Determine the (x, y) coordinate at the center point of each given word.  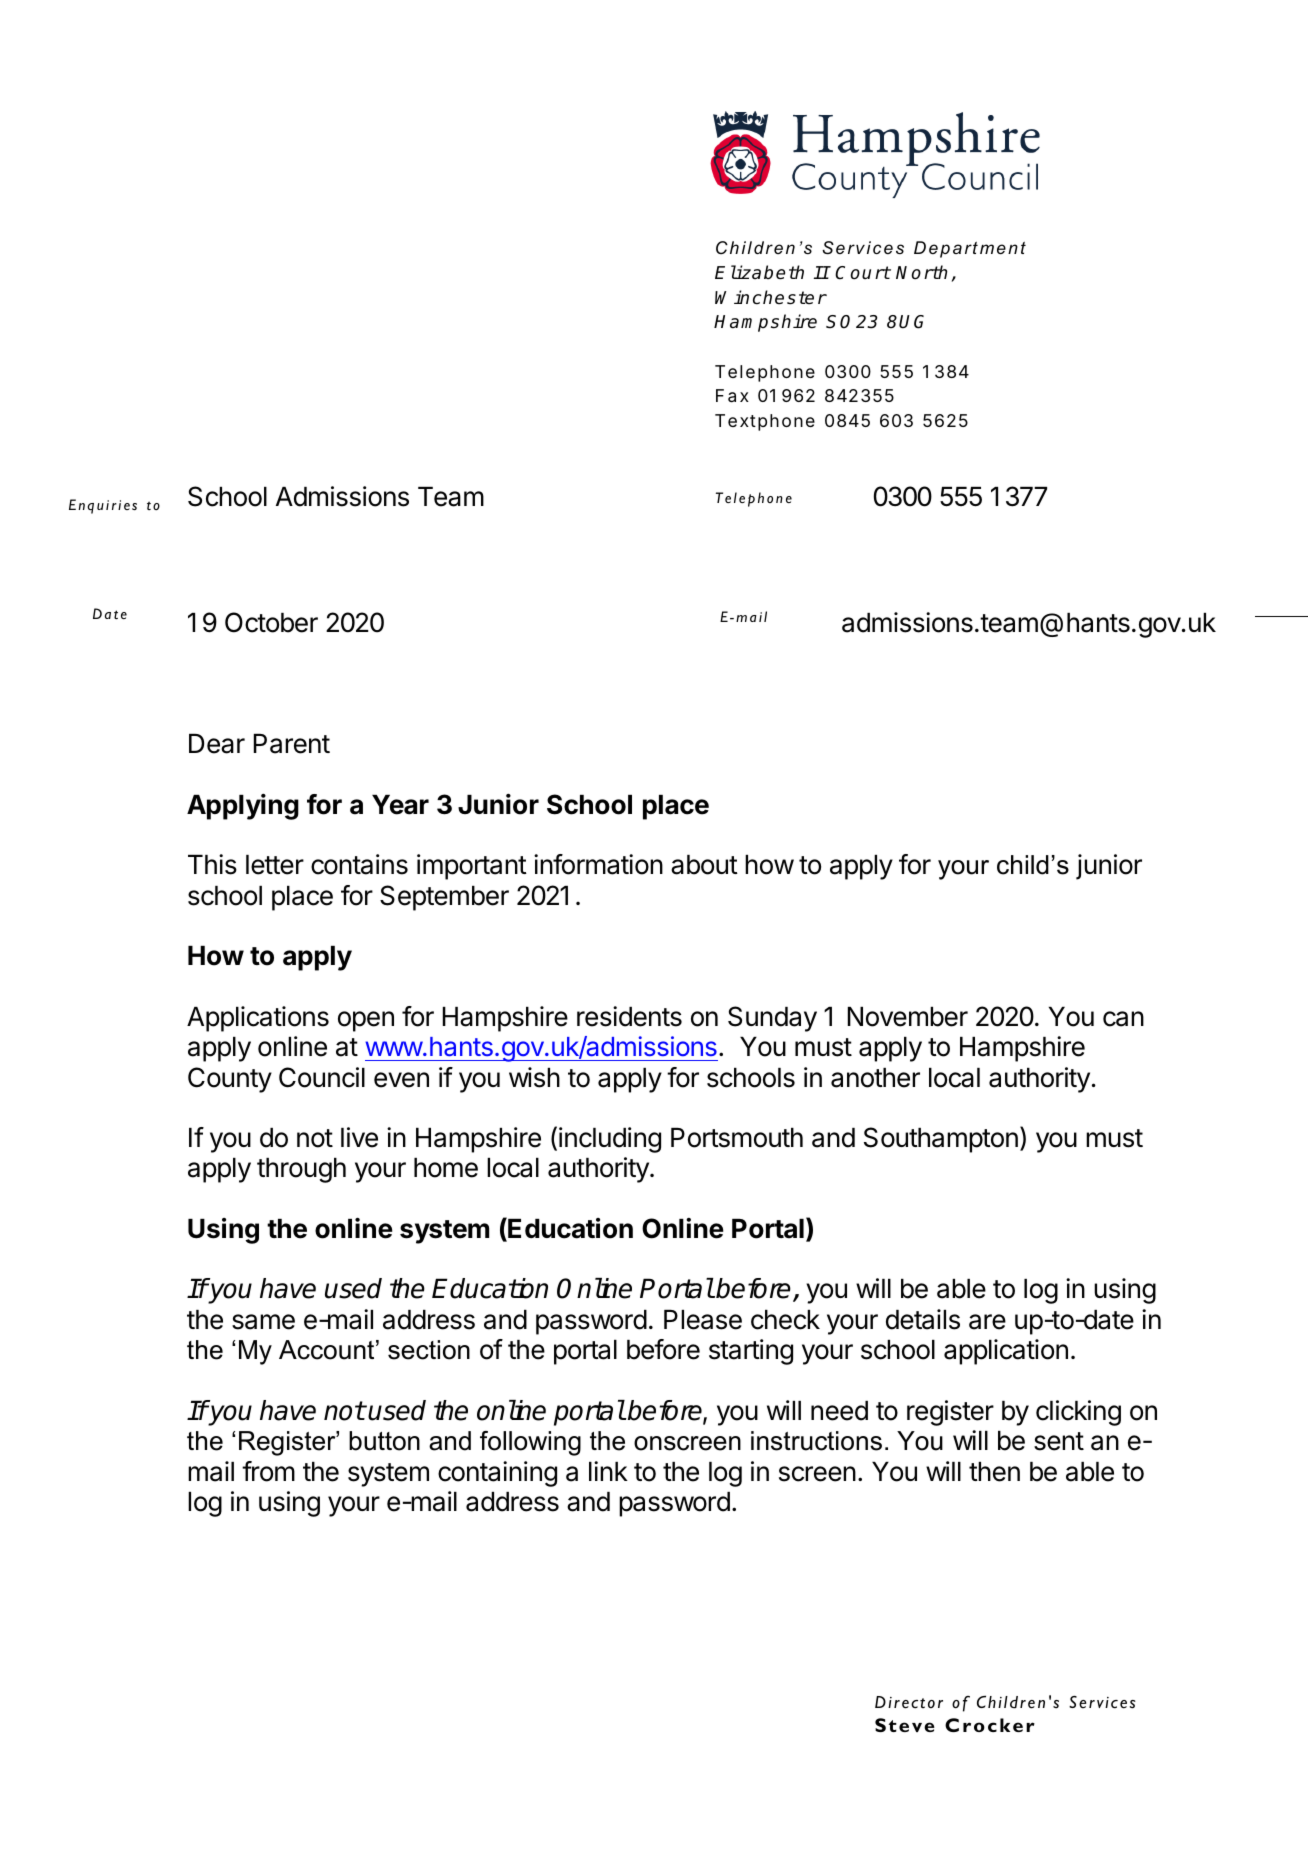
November (908, 1017)
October (271, 622)
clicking (1078, 1413)
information (598, 864)
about (704, 865)
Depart (946, 249)
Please (703, 1320)
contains (359, 864)
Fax (732, 396)
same (263, 1322)
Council (322, 1077)
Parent (292, 744)
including (610, 1140)
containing (497, 1474)
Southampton (941, 1140)
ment (1003, 248)
